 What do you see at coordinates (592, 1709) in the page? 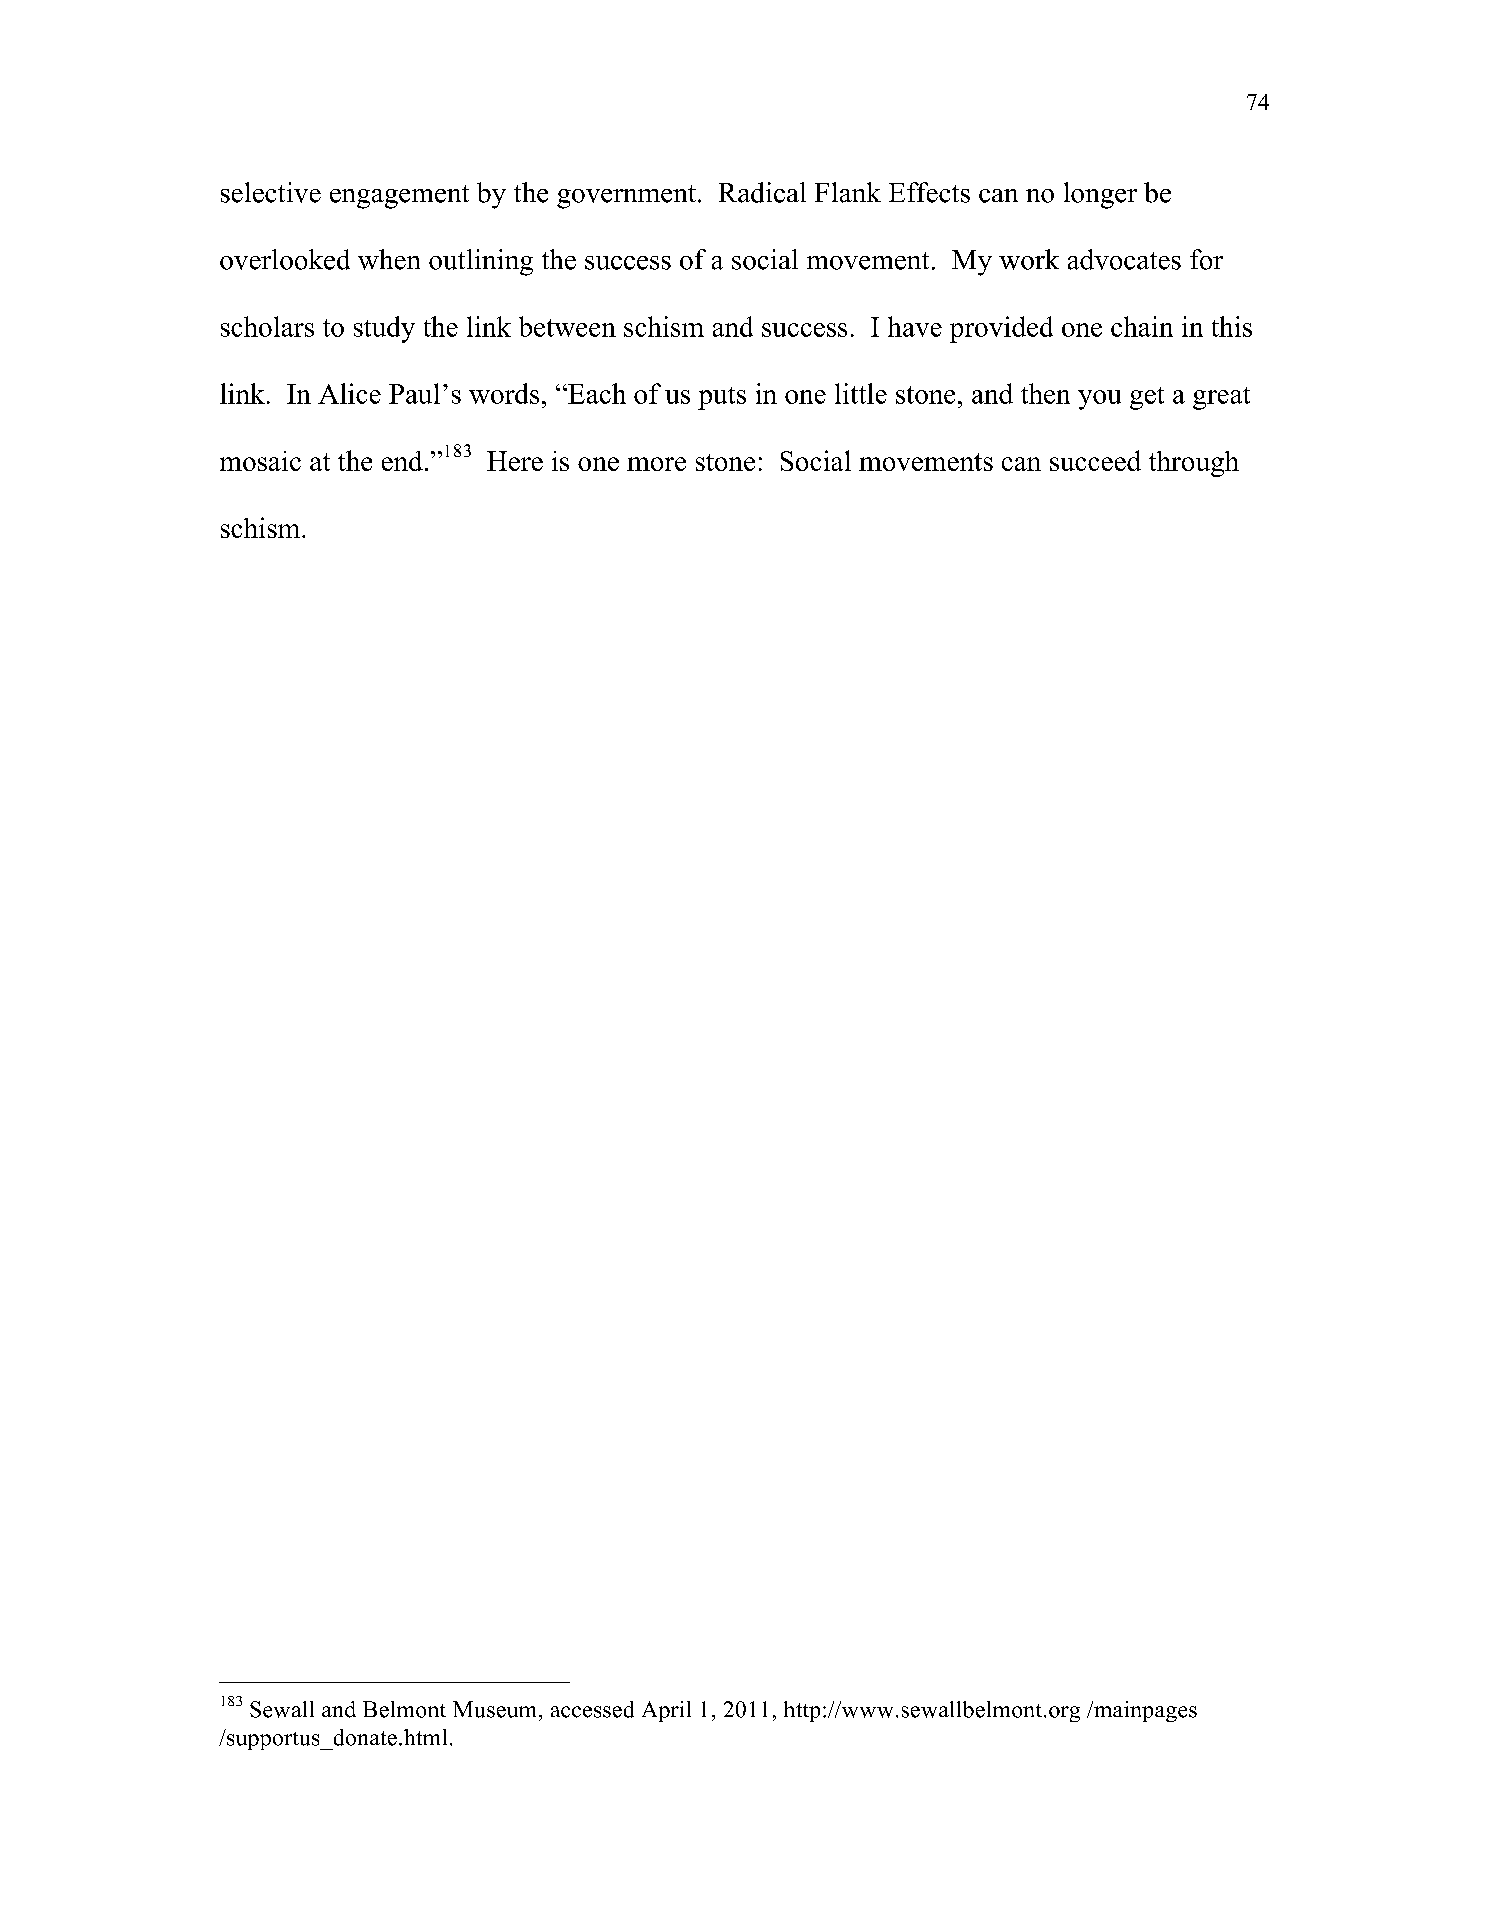
I see `accessed` at bounding box center [592, 1709].
